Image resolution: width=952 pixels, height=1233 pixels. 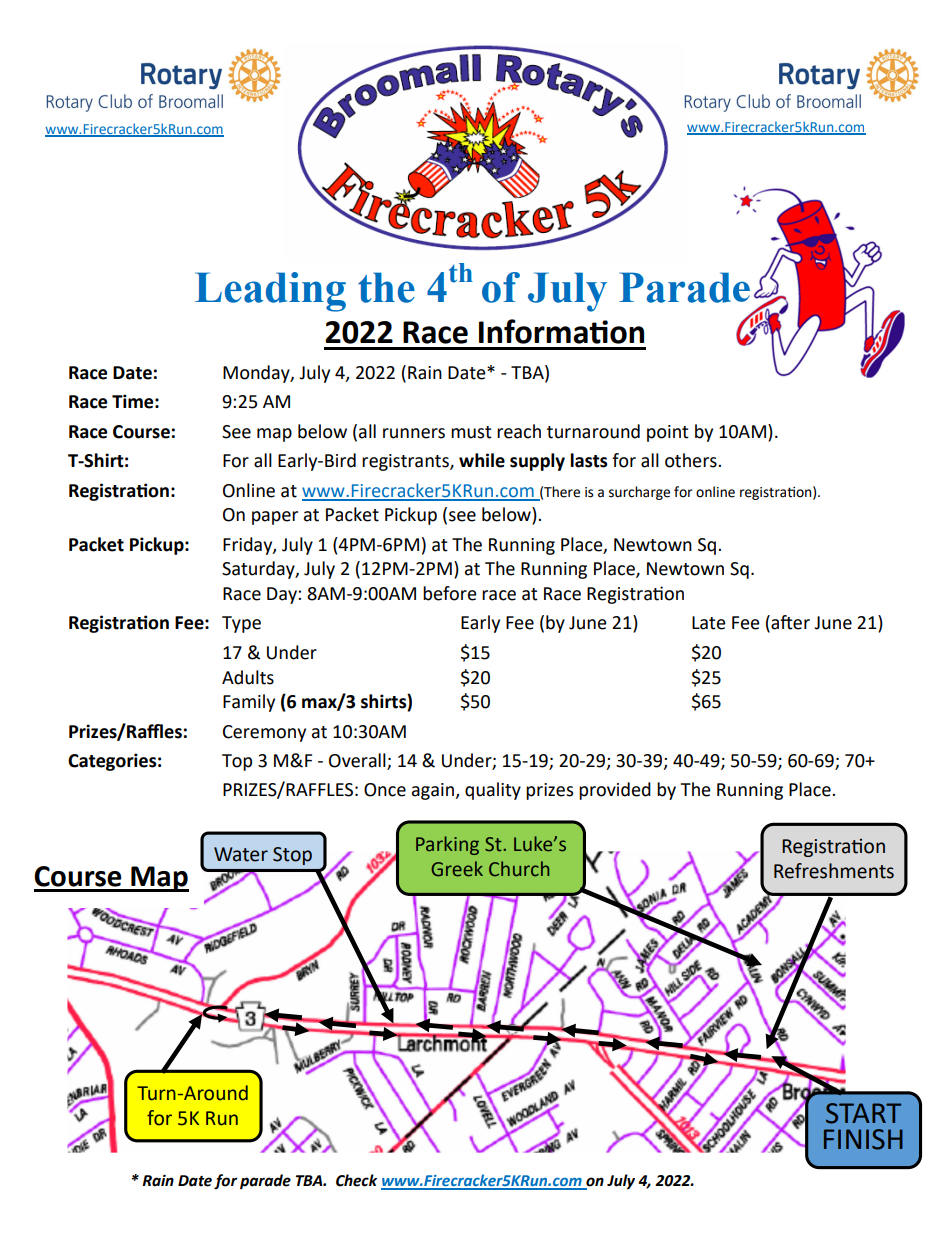 I want to click on Check, so click(x=356, y=1180).
